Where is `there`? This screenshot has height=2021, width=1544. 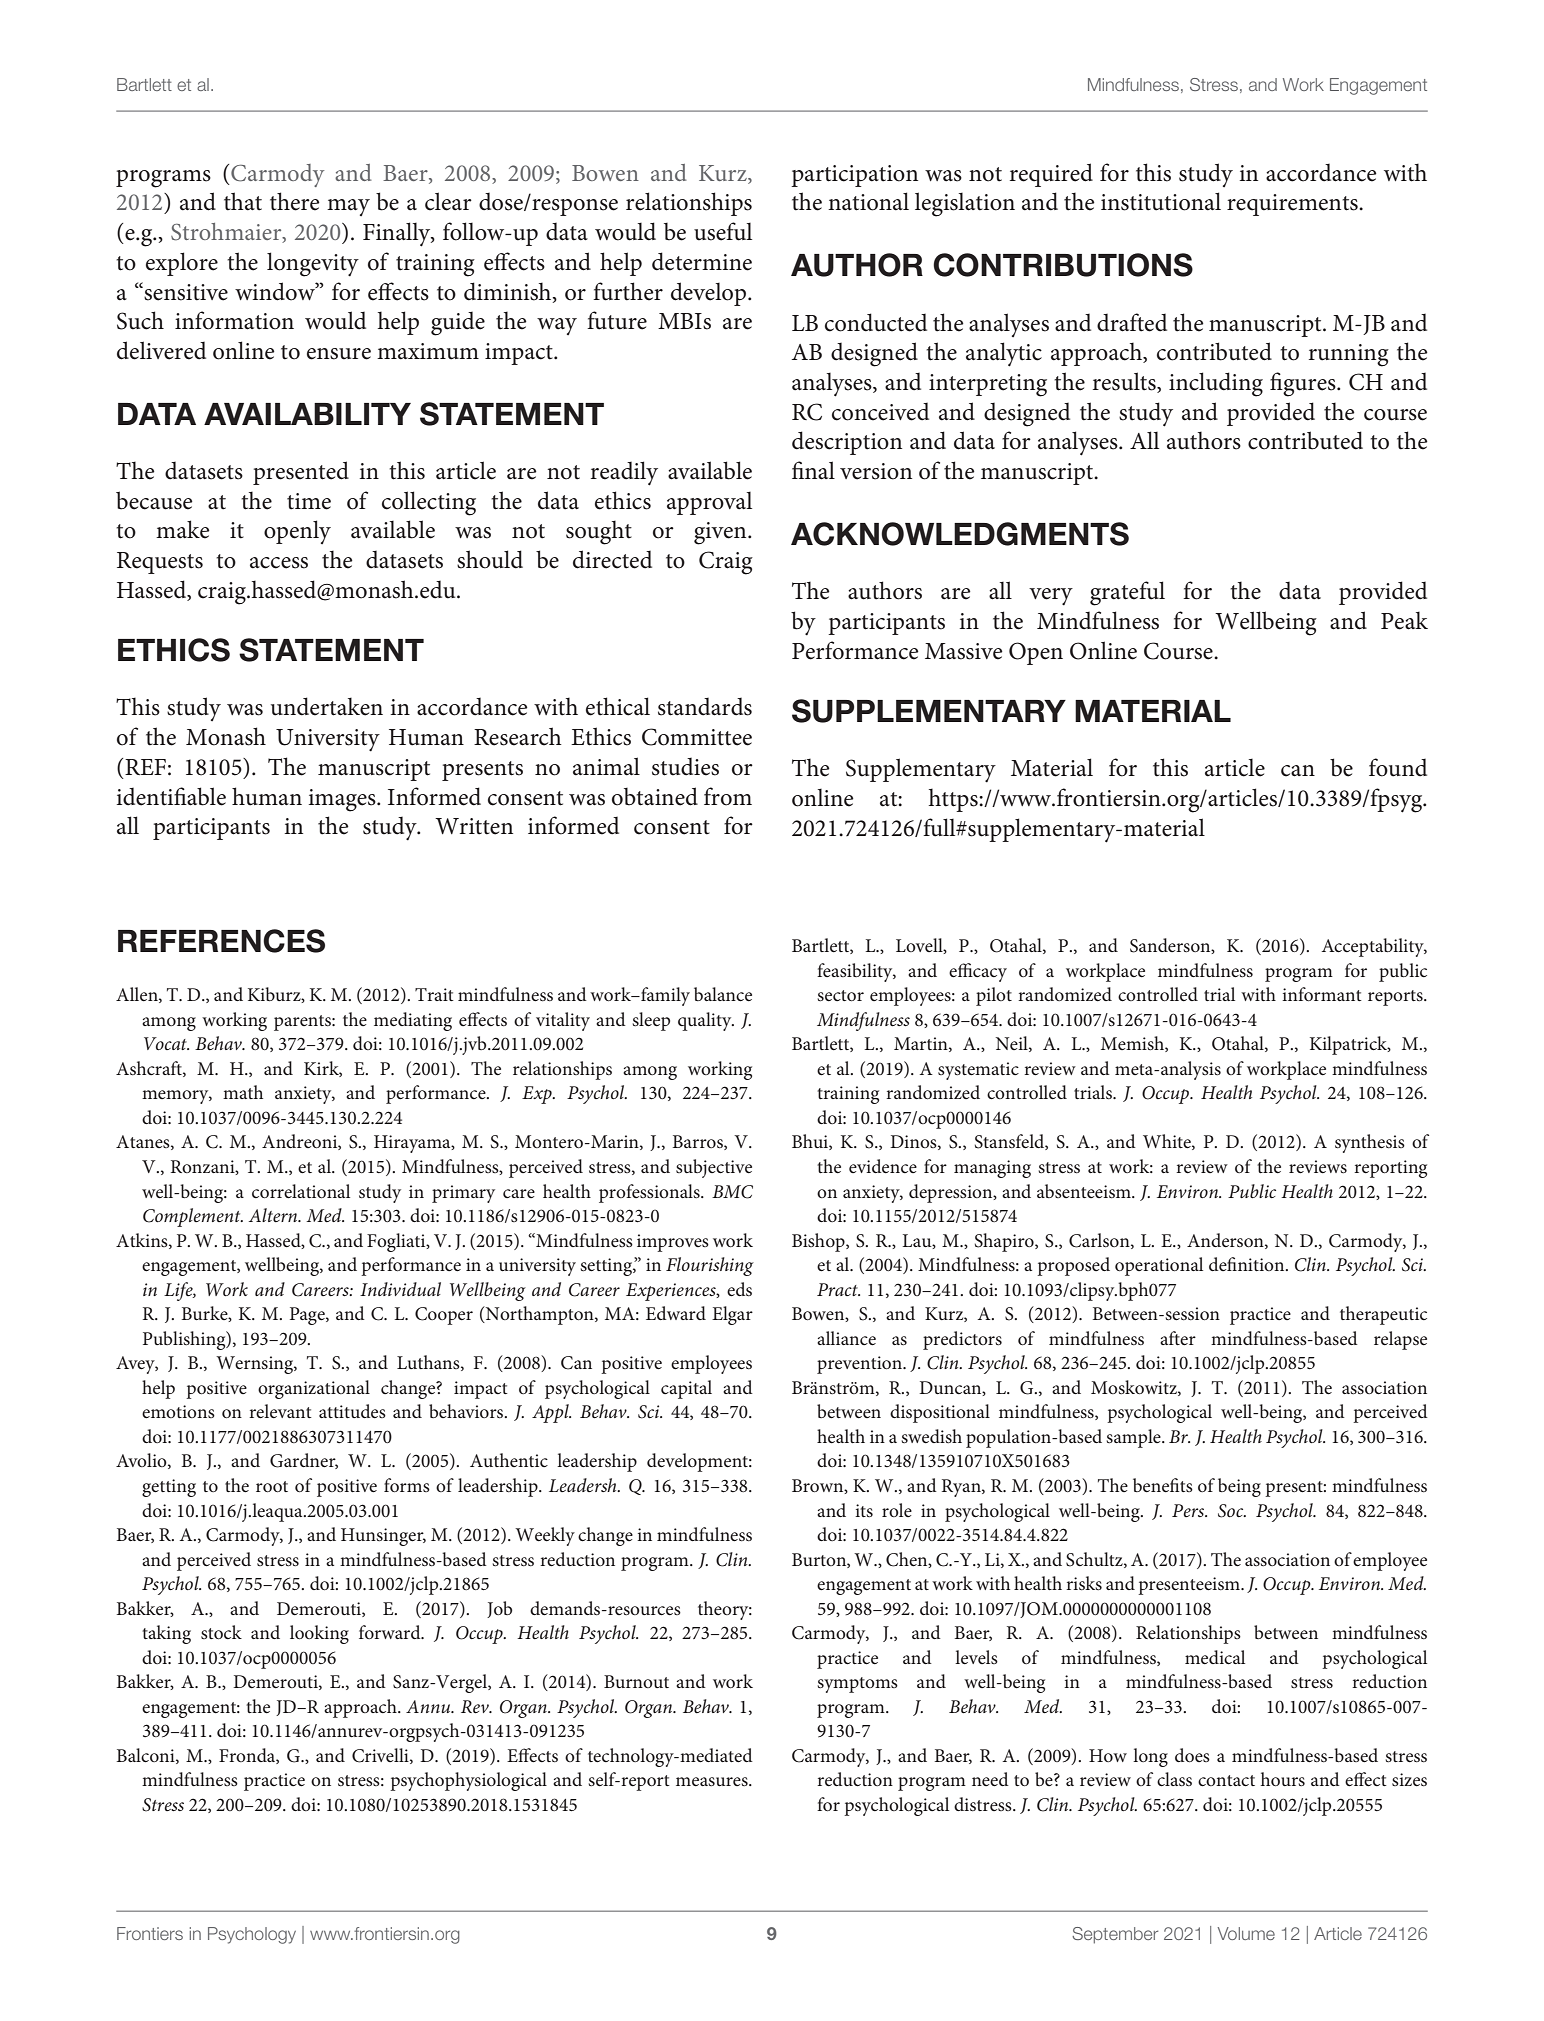
there is located at coordinates (295, 201).
